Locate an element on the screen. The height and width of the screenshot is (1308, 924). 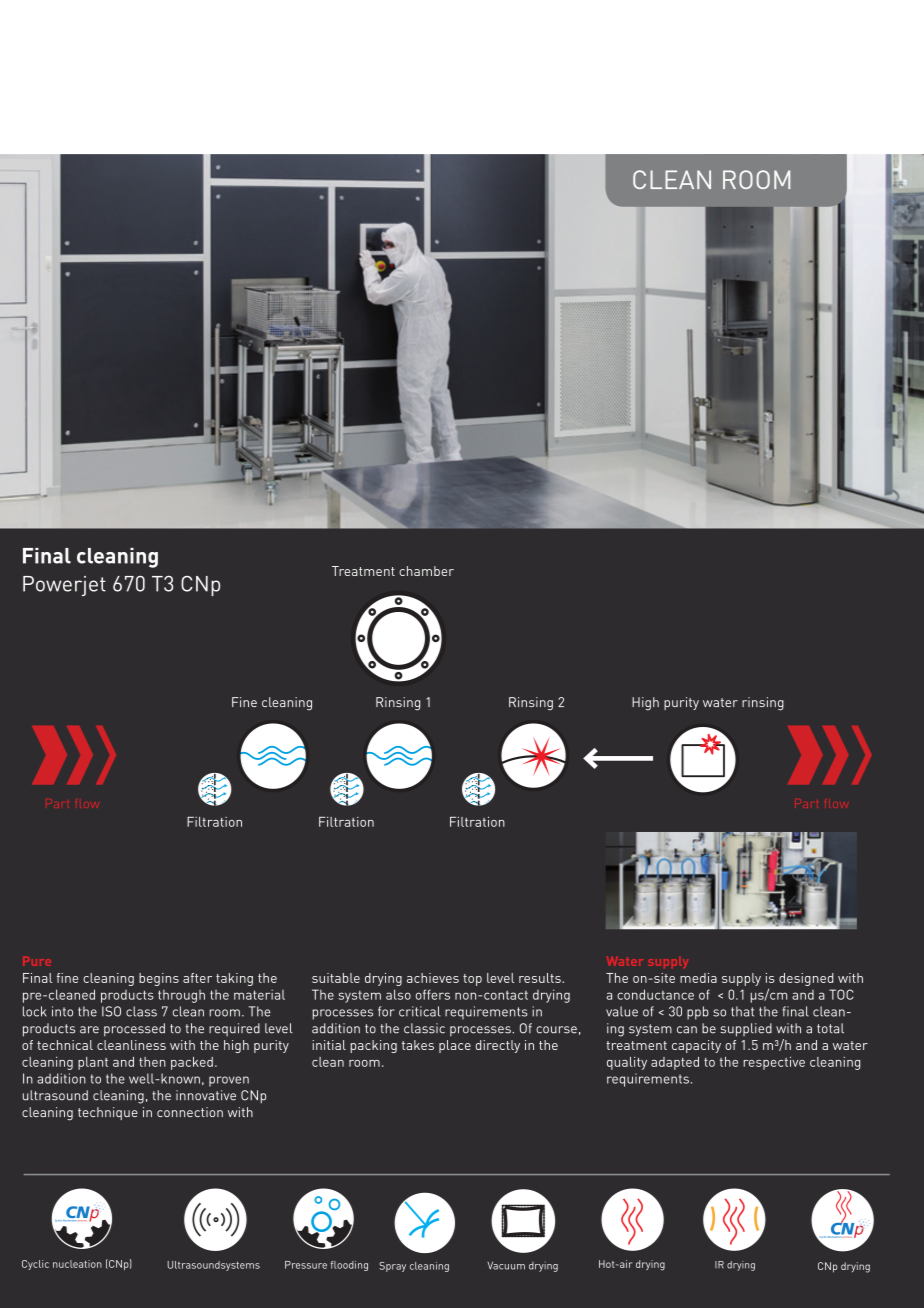
processed is located at coordinates (134, 1030).
